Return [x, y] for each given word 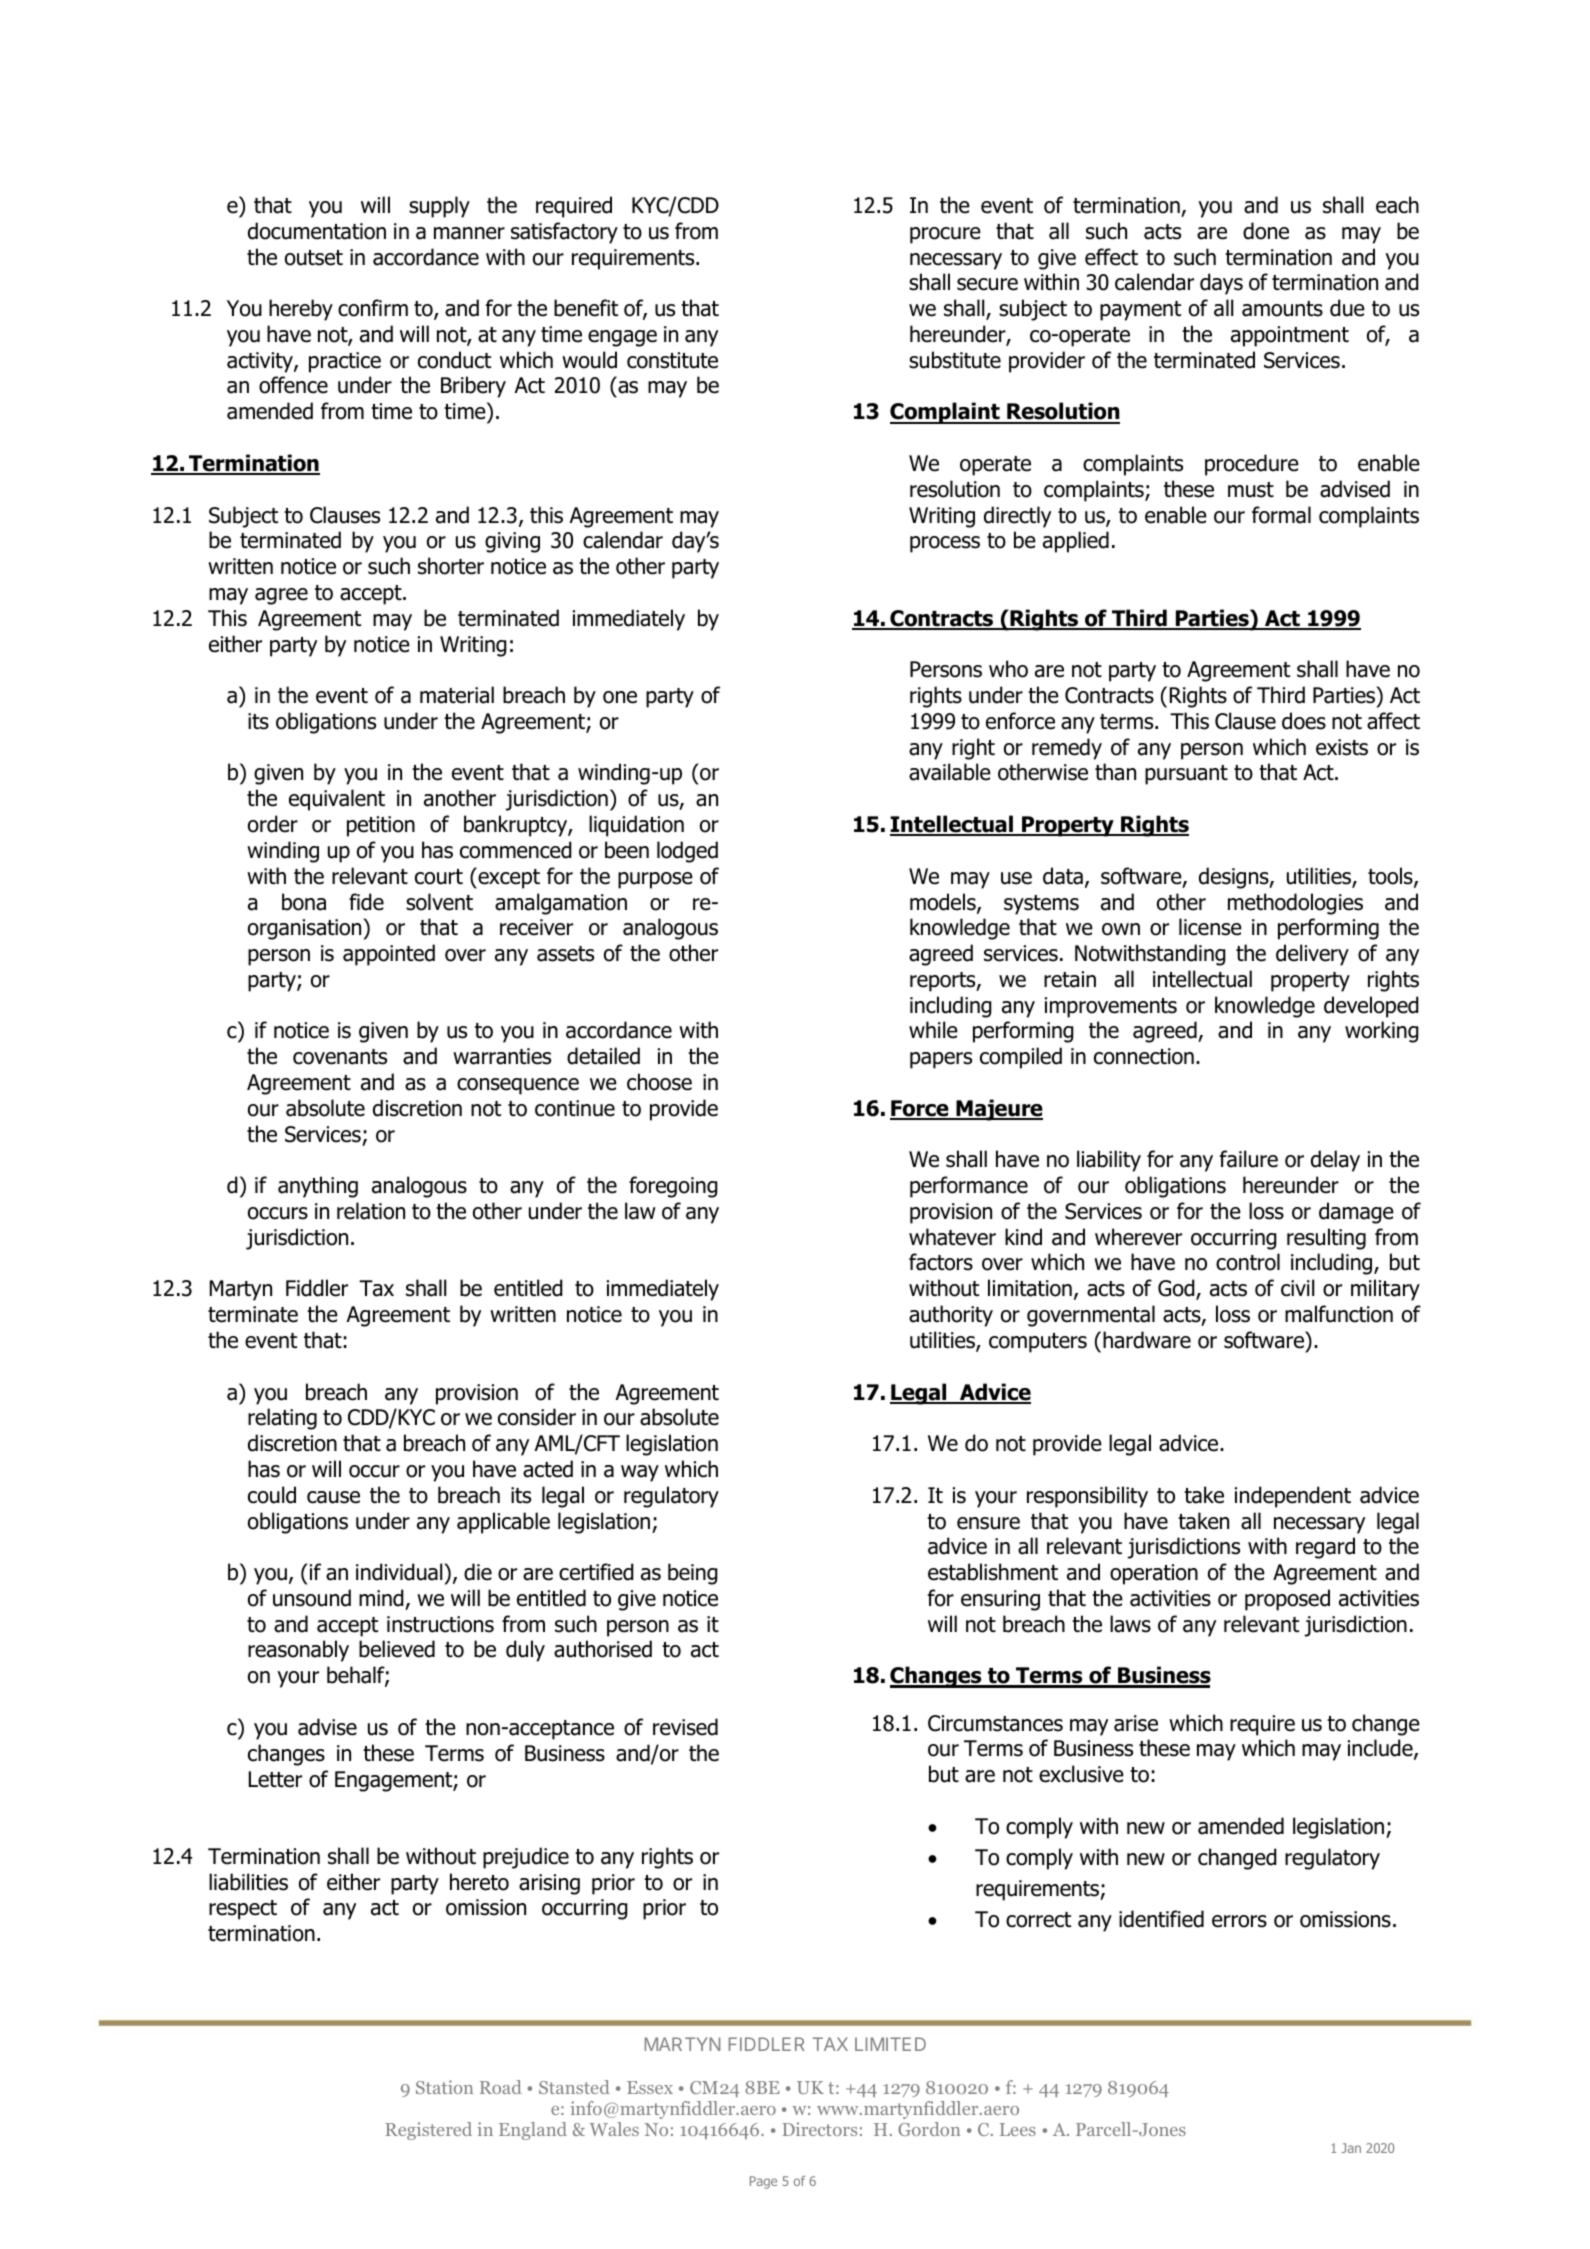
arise [1136, 1723]
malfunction [1339, 1314]
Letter [275, 1779]
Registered [428, 2131]
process [945, 544]
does [1304, 721]
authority [951, 1316]
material [457, 695]
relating [282, 1419]
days [1221, 284]
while [933, 1030]
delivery [1312, 955]
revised [685, 1727]
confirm [373, 308]
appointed [389, 955]
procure [945, 235]
